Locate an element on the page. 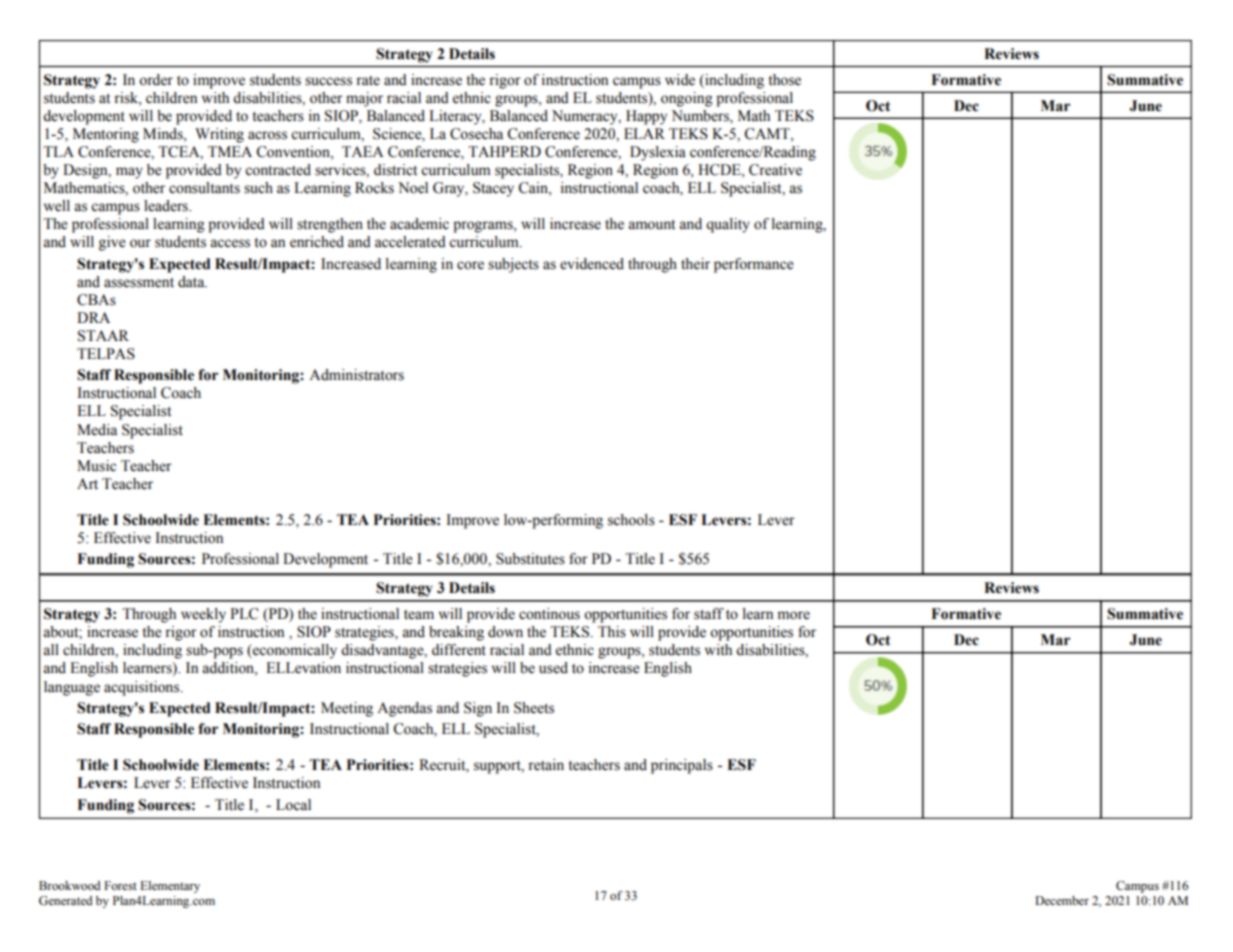 The image size is (1233, 952). acquisitions is located at coordinates (143, 688).
